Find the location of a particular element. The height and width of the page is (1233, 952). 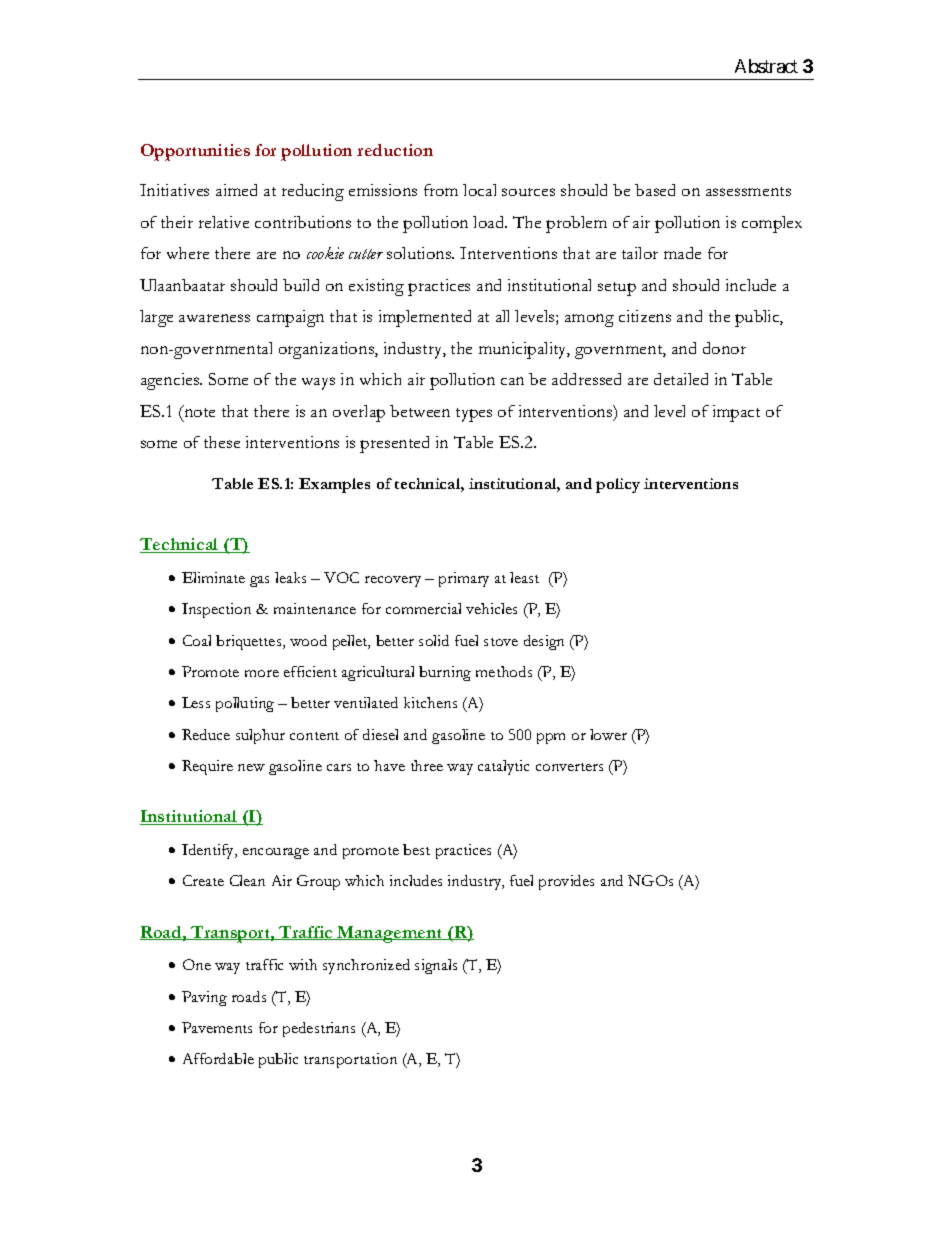

Eliminate is located at coordinates (213, 577).
